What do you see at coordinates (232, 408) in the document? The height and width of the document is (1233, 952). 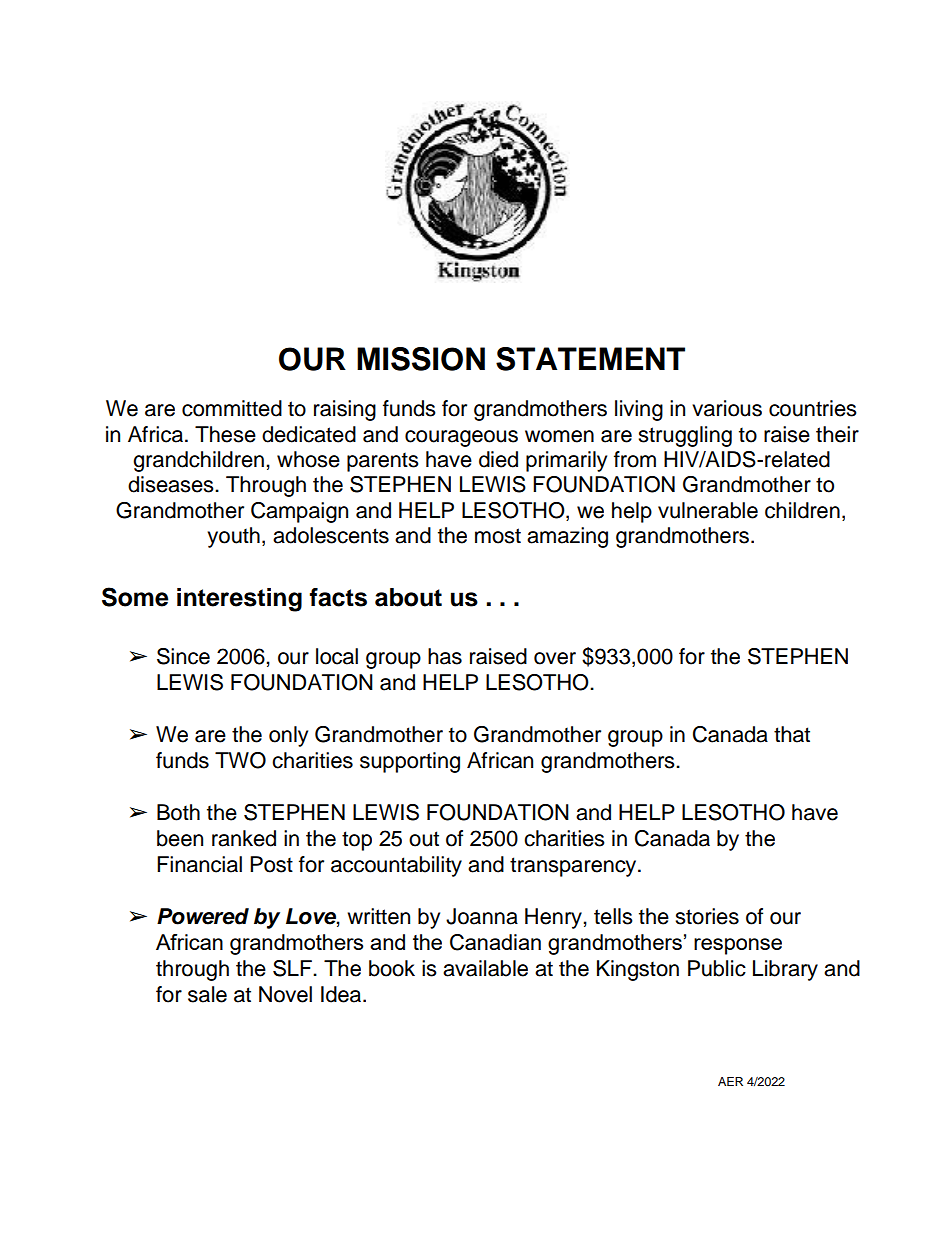 I see `committed` at bounding box center [232, 408].
